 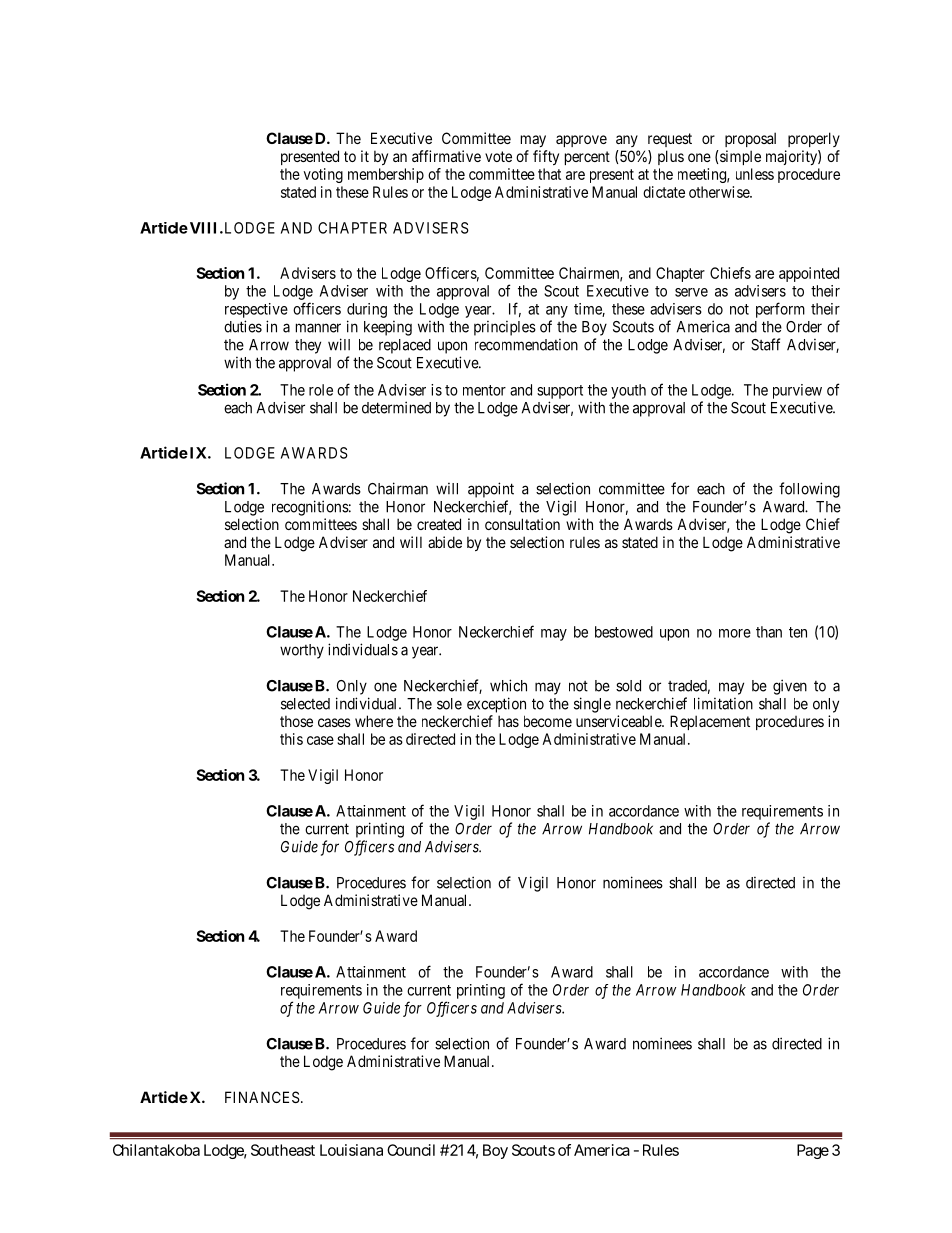 I want to click on which, so click(x=508, y=685).
